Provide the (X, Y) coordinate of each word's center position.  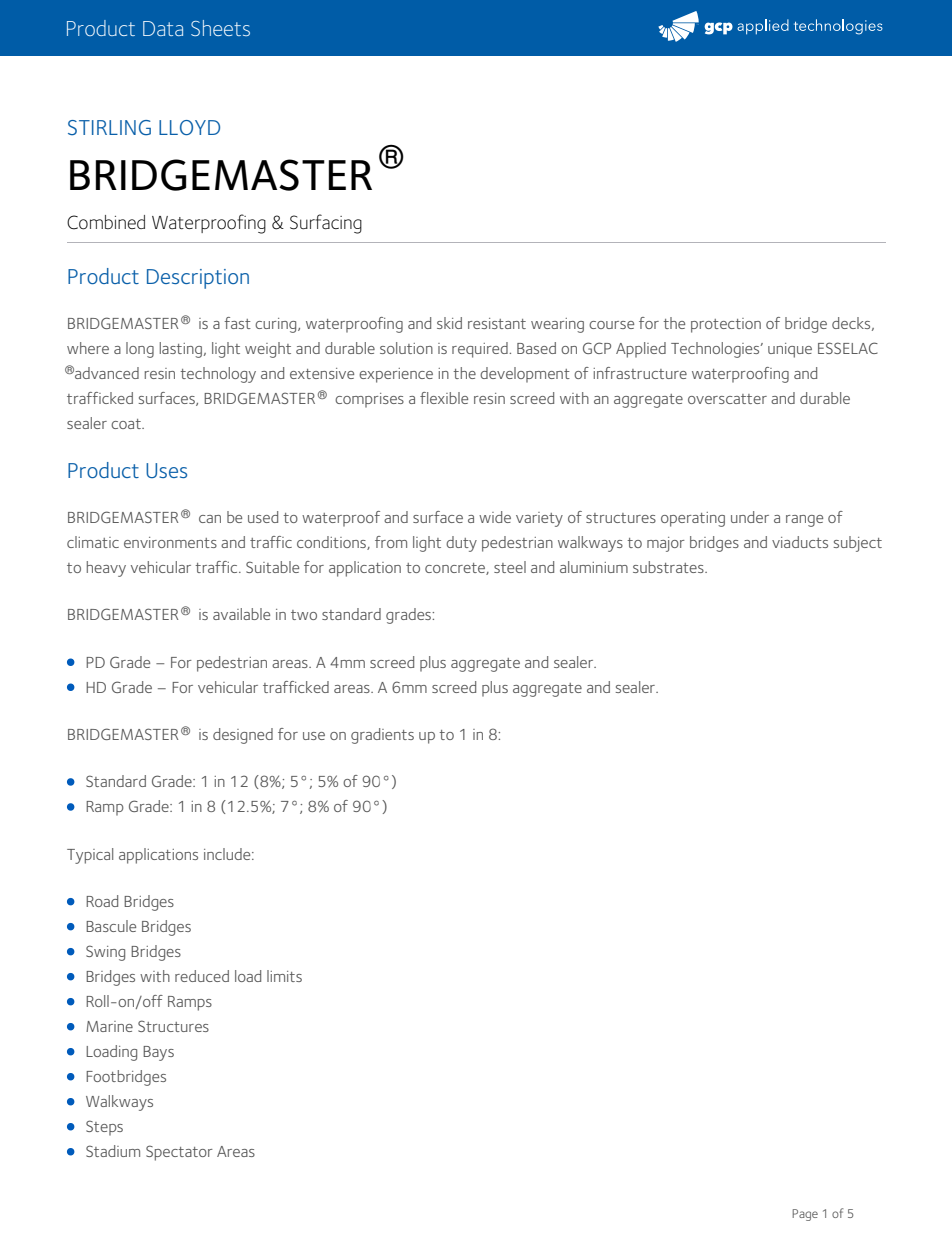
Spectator (179, 1153)
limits (284, 976)
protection (726, 325)
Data (163, 28)
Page (805, 1215)
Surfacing (326, 224)
